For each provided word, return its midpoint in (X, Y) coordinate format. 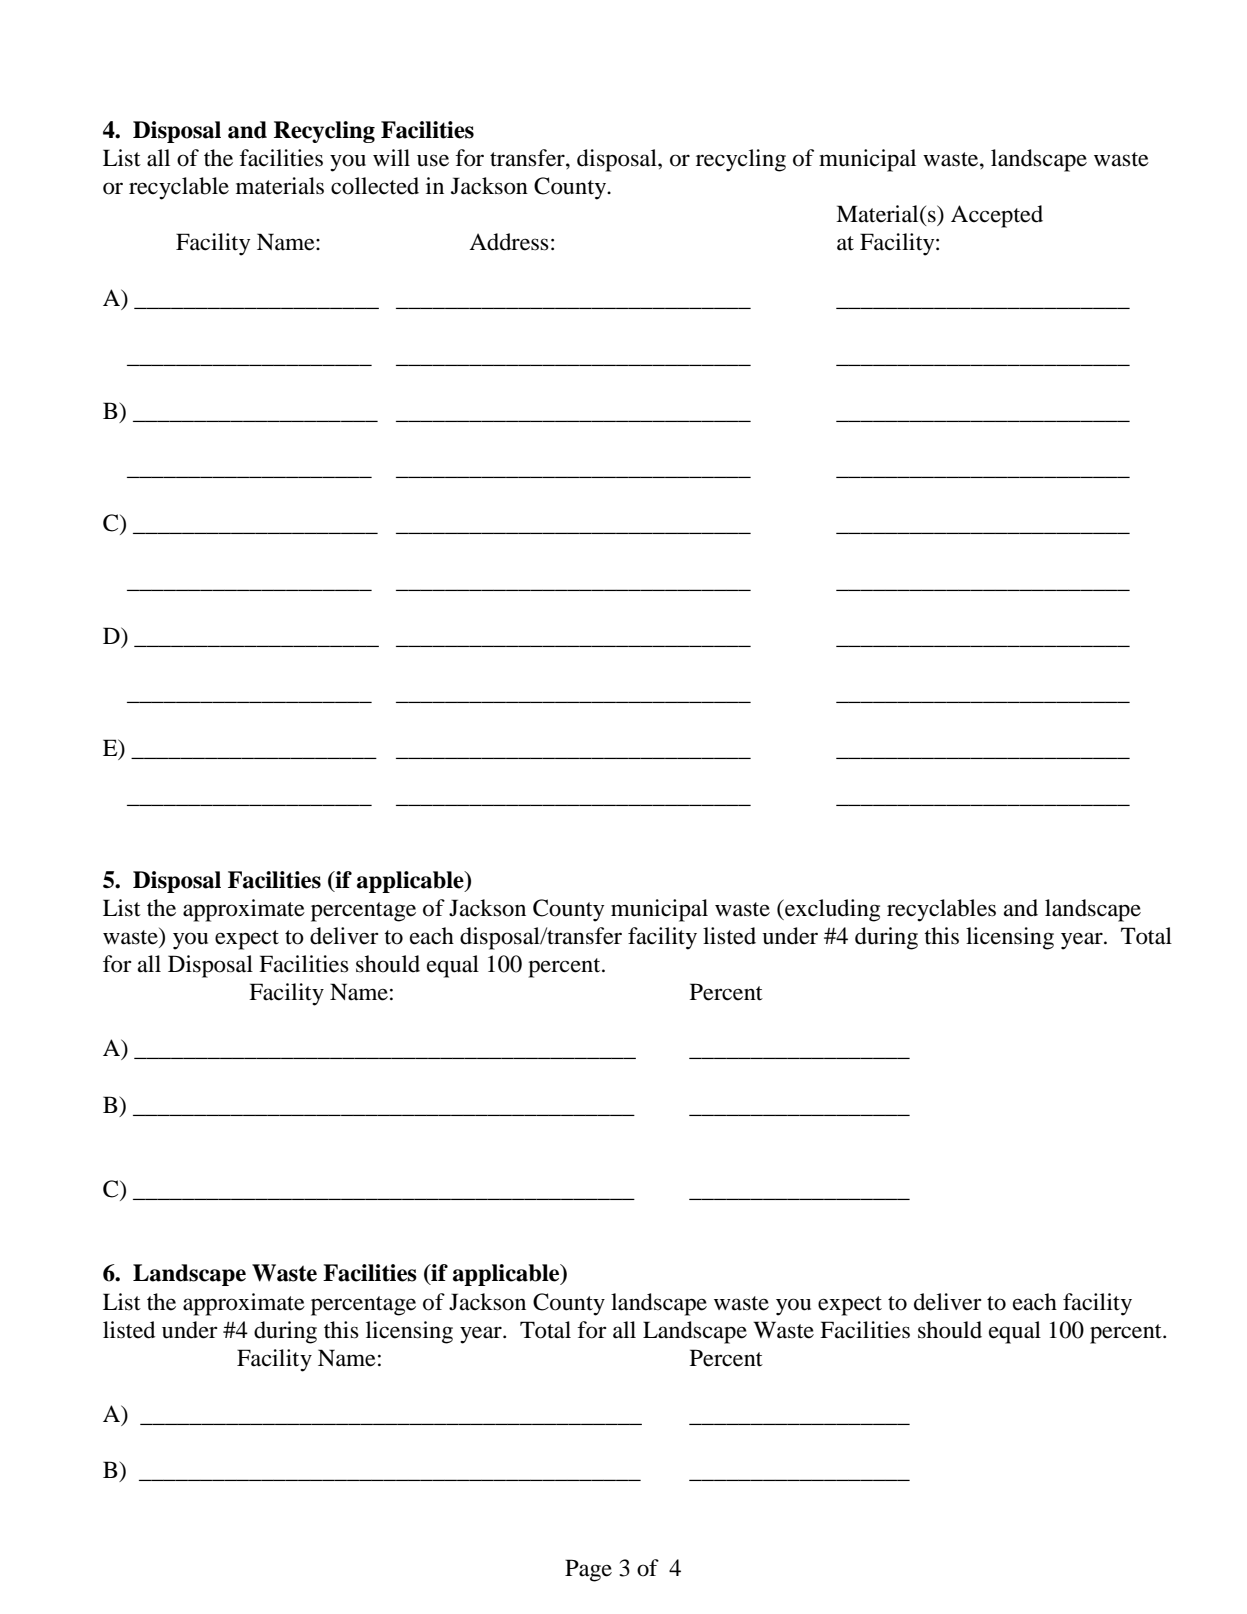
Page (588, 1570)
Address (509, 242)
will (391, 157)
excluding (831, 910)
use (433, 160)
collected (375, 186)
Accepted (997, 216)
